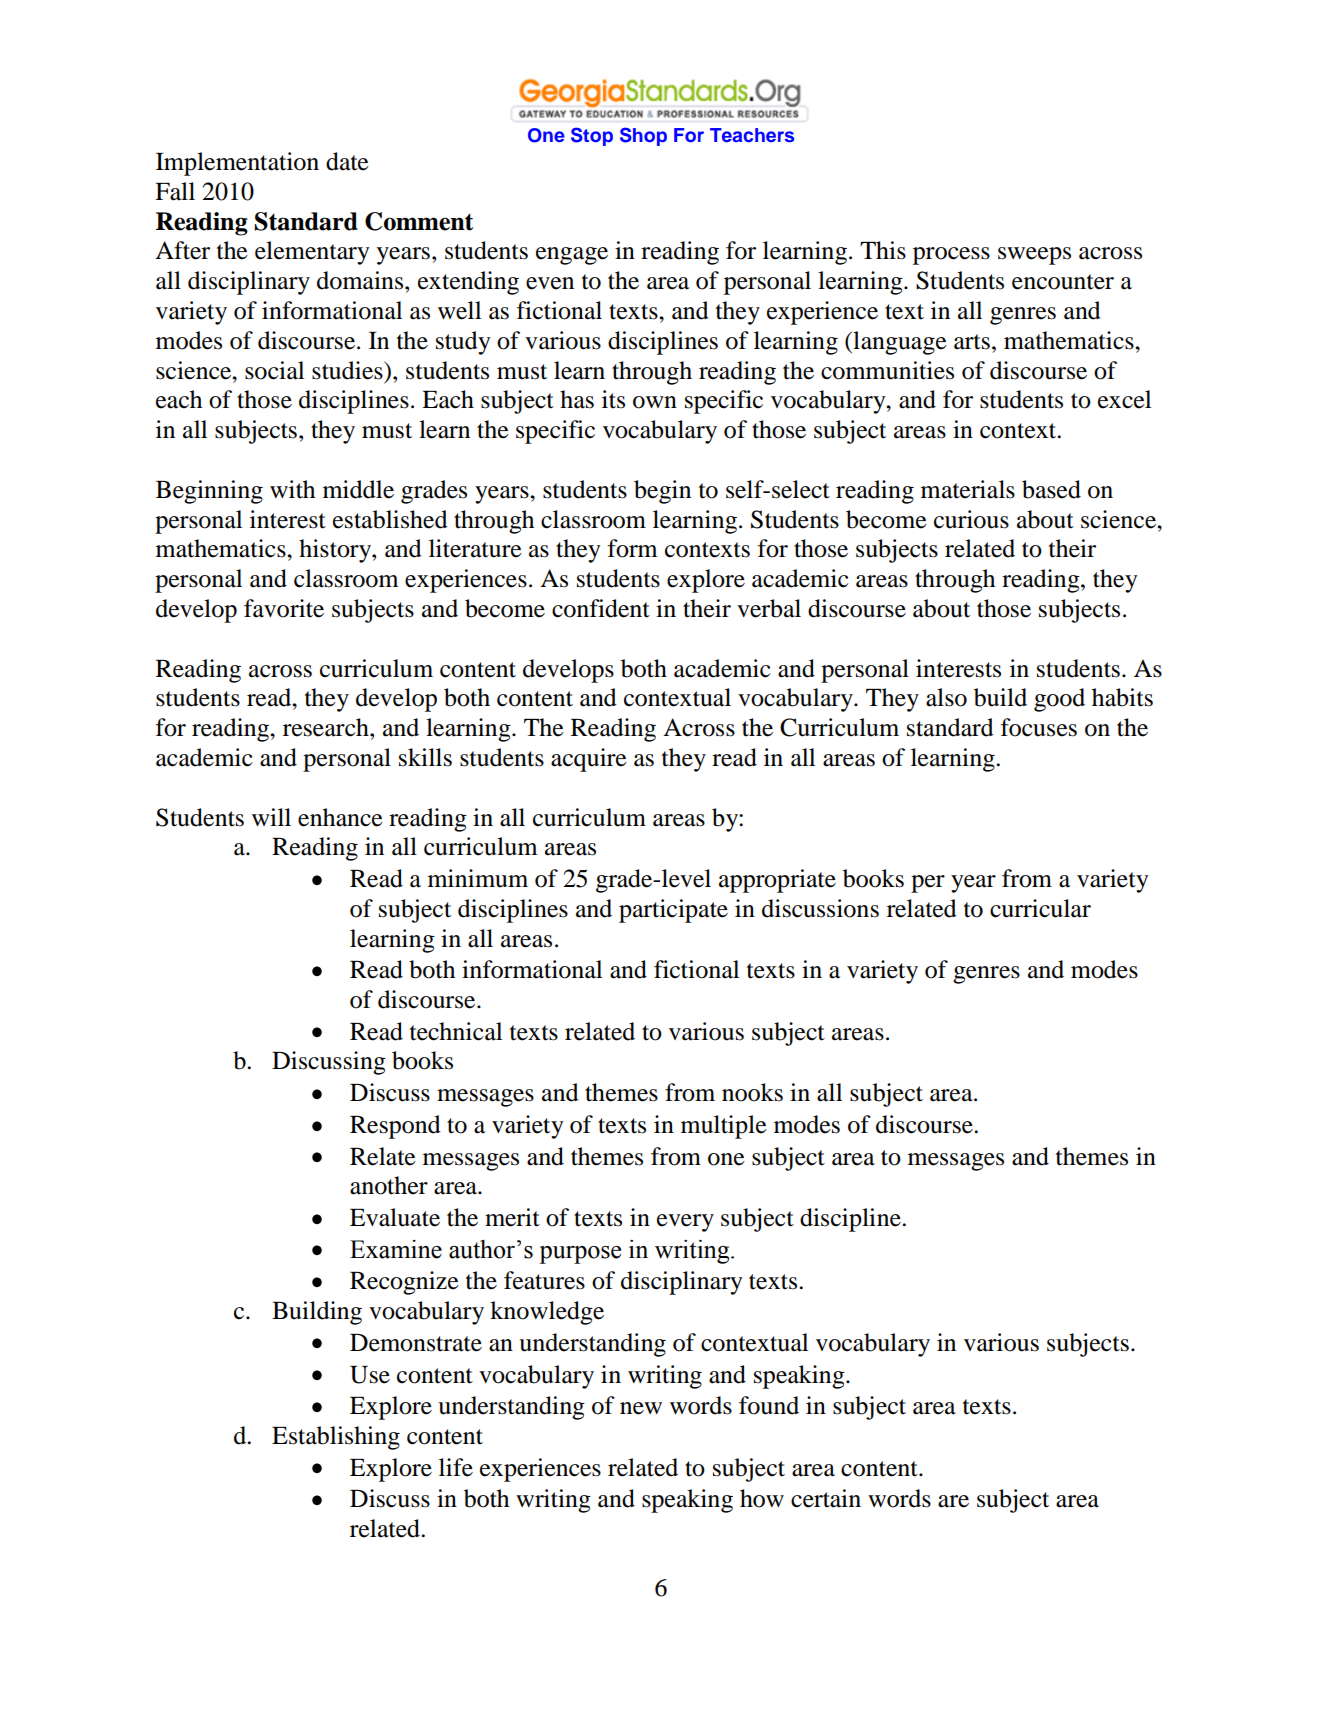 The width and height of the page is (1322, 1710). Describe the element at coordinates (271, 817) in the page. I see `will` at that location.
